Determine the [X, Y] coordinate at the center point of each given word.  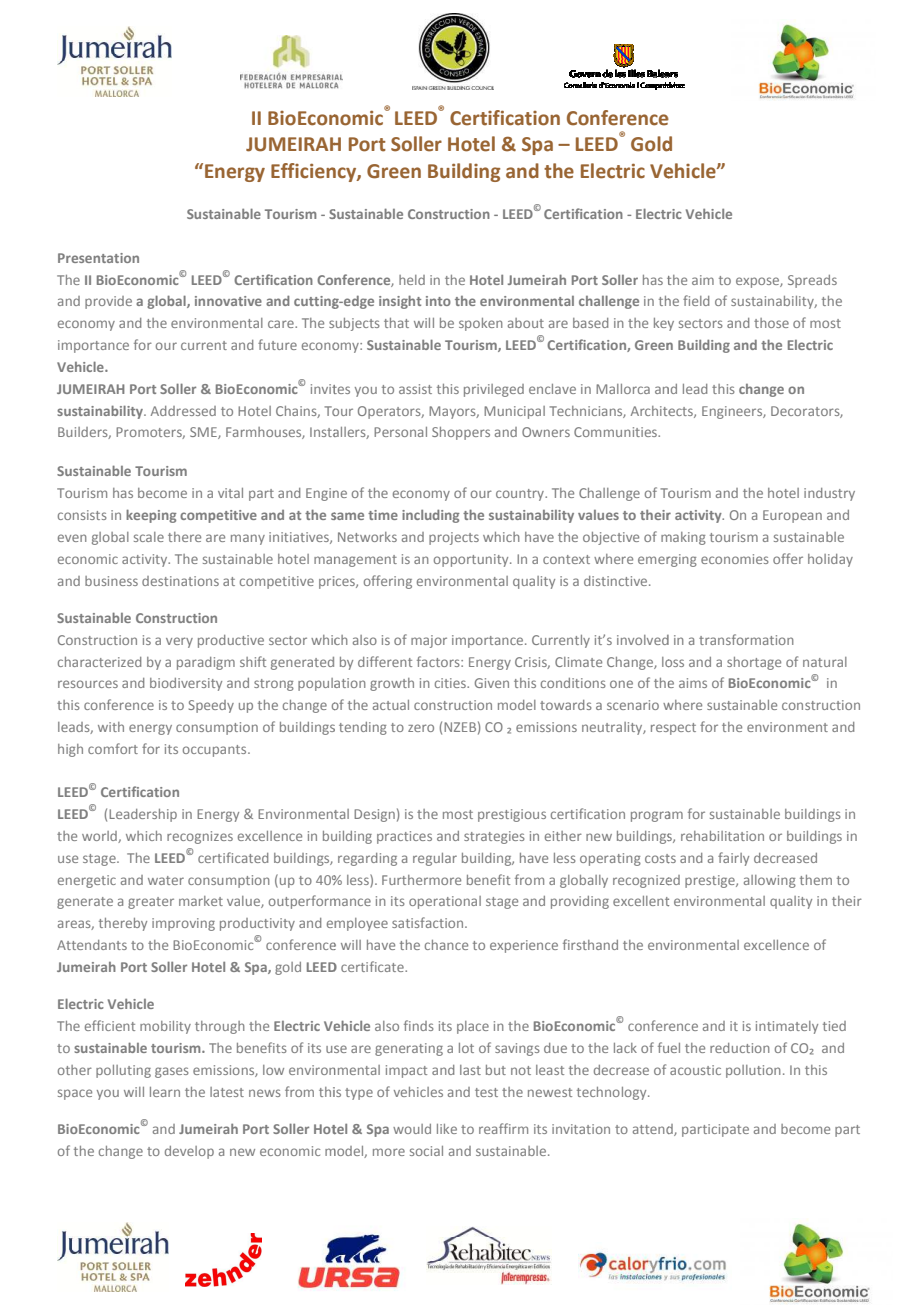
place [473, 1027]
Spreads [812, 281]
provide [108, 302]
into [438, 301]
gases [172, 1072]
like [447, 1129]
